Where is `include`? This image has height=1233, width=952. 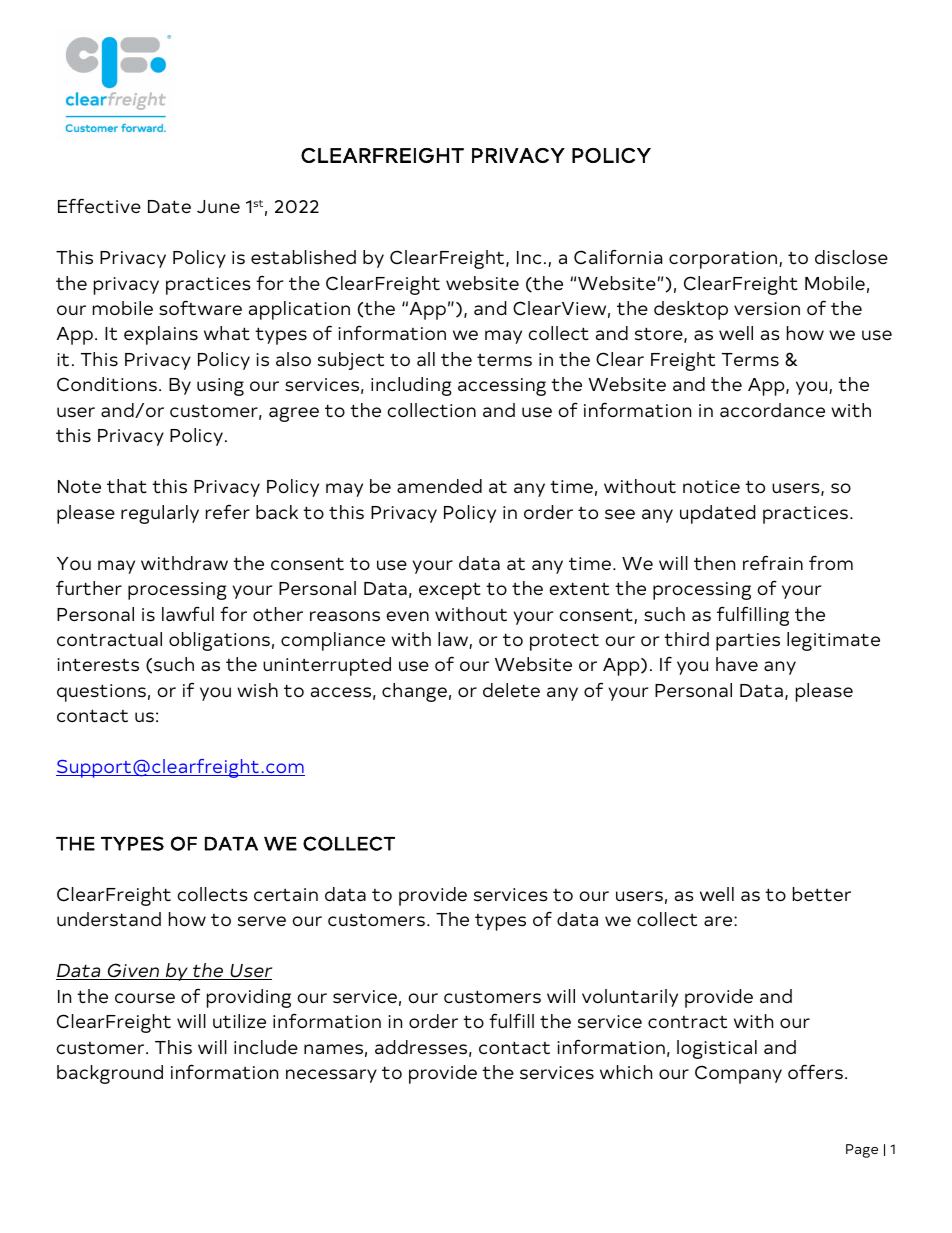
include is located at coordinates (266, 1047).
